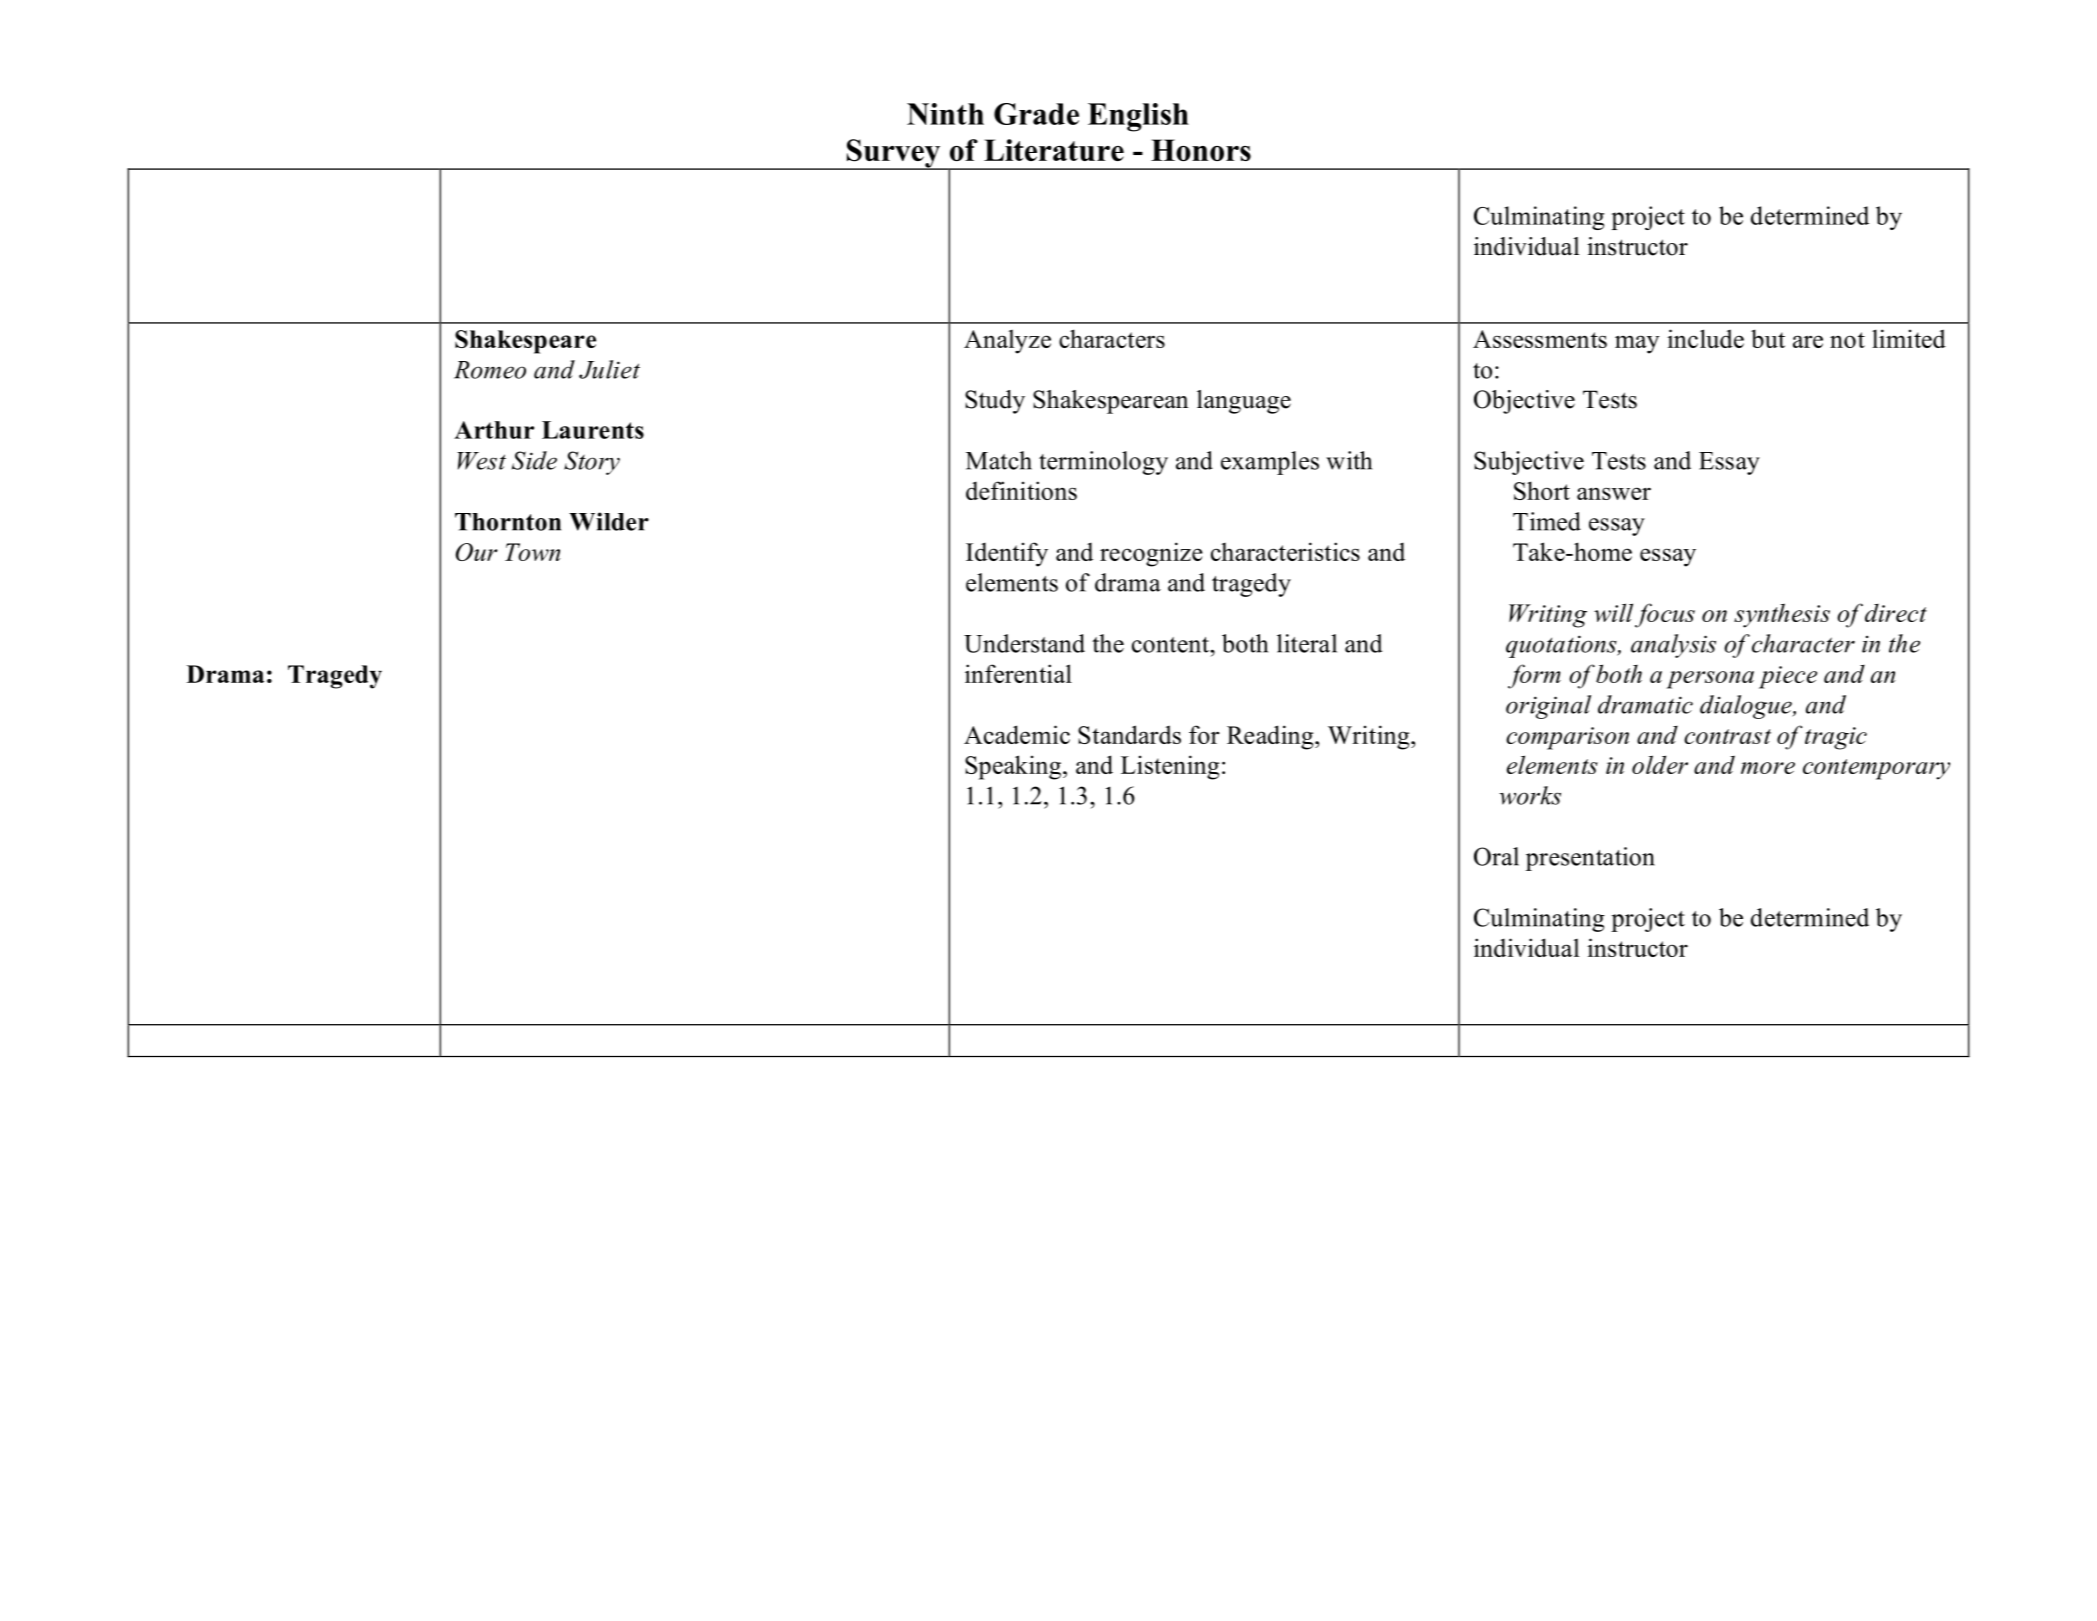 This screenshot has width=2097, height=1621. Describe the element at coordinates (532, 552) in the screenshot. I see `Town` at that location.
